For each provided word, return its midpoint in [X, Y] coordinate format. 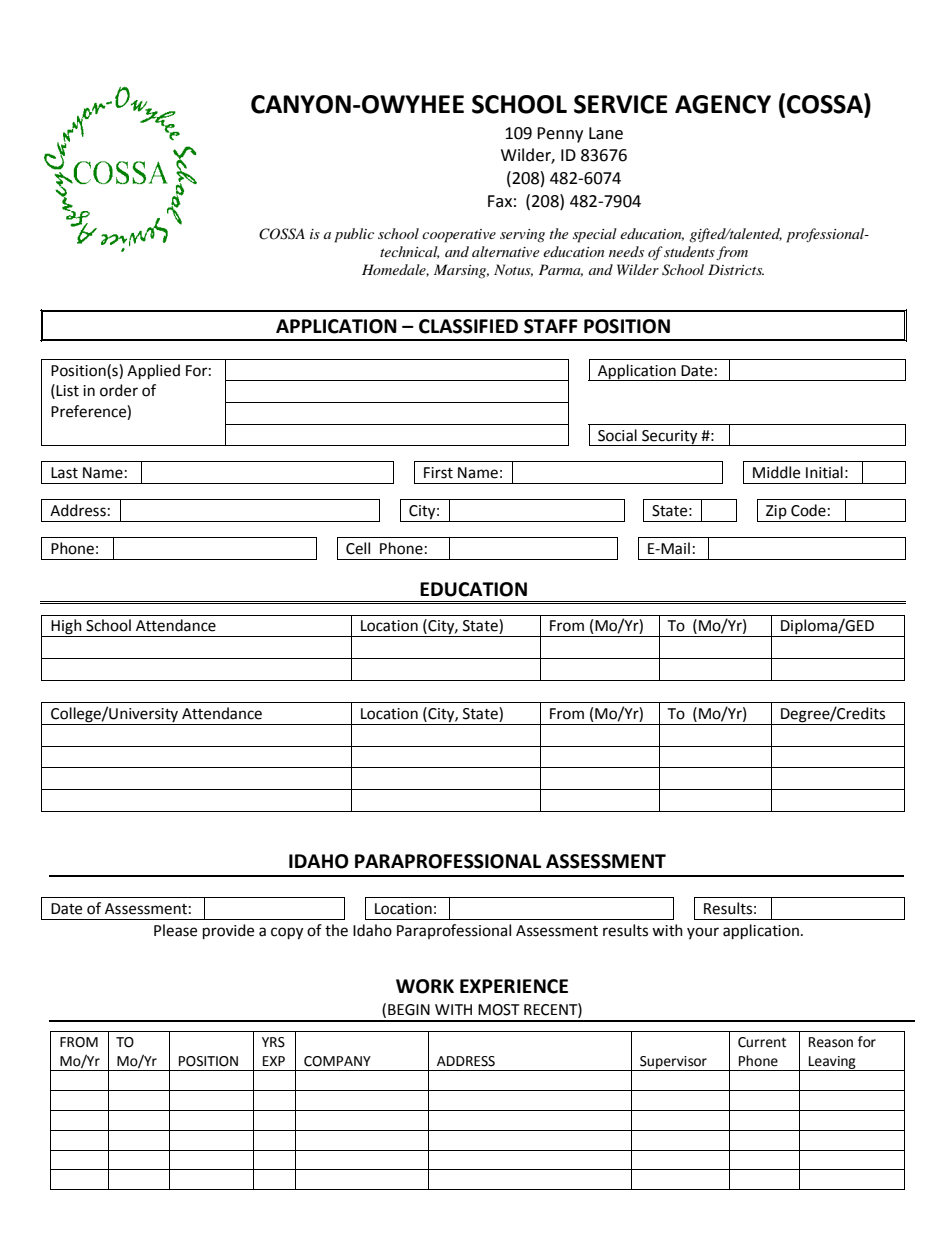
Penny [560, 135]
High [66, 628]
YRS [273, 1042]
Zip [776, 513]
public [354, 235]
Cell [358, 548]
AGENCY [723, 104]
